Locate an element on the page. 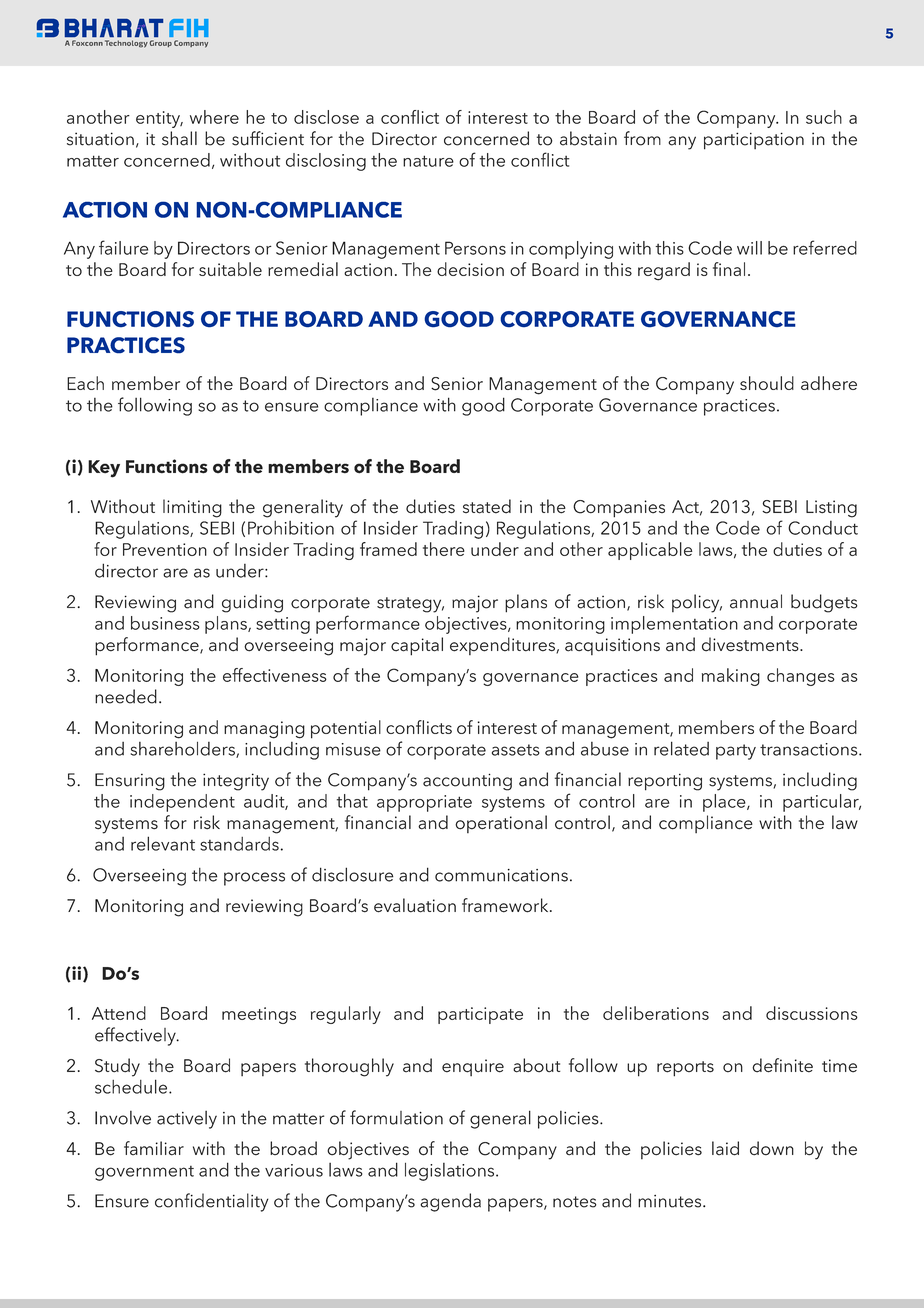 The width and height of the document is (924, 1308). down is located at coordinates (772, 1148).
